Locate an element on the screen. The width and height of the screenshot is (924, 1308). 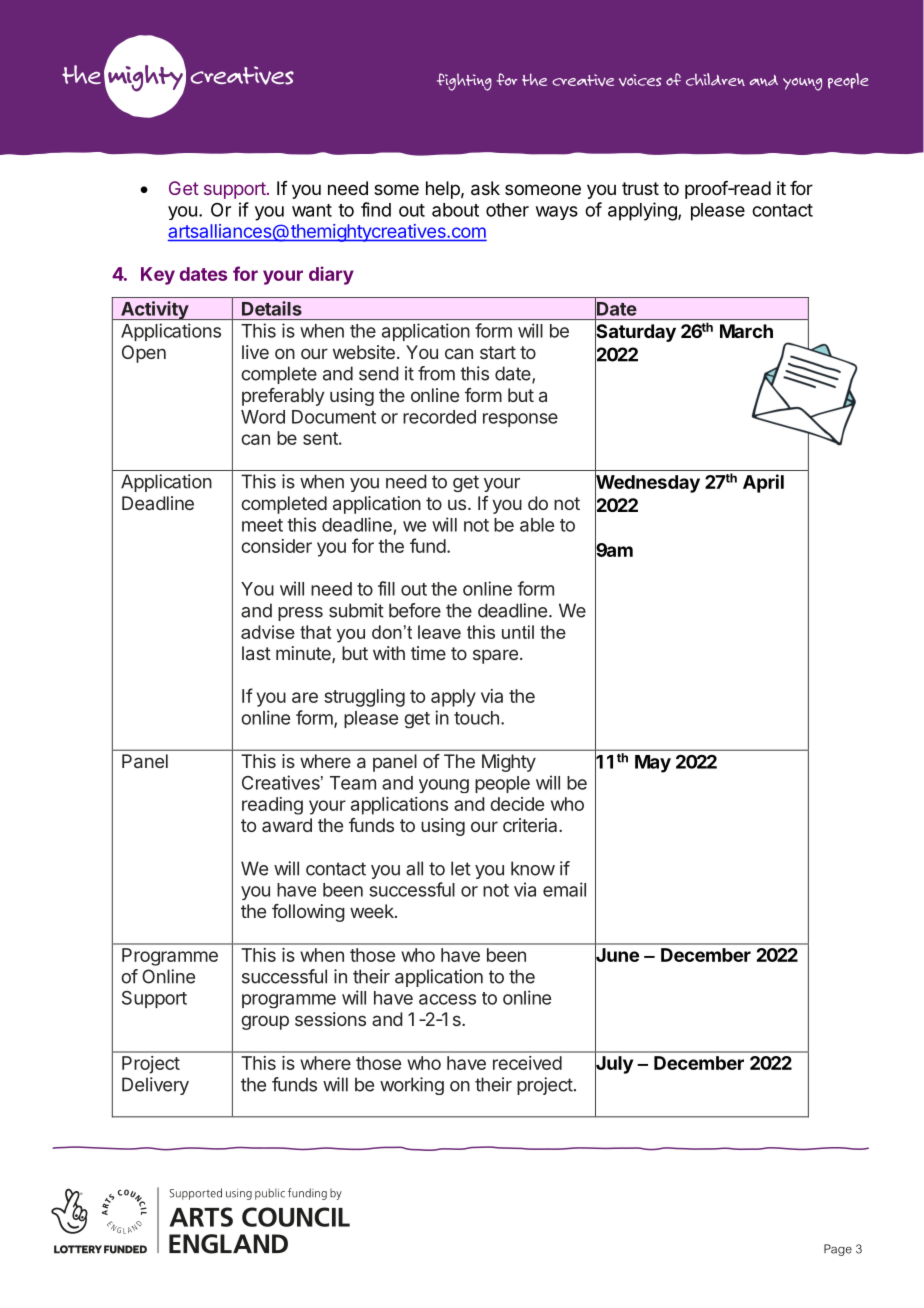
last is located at coordinates (256, 653).
